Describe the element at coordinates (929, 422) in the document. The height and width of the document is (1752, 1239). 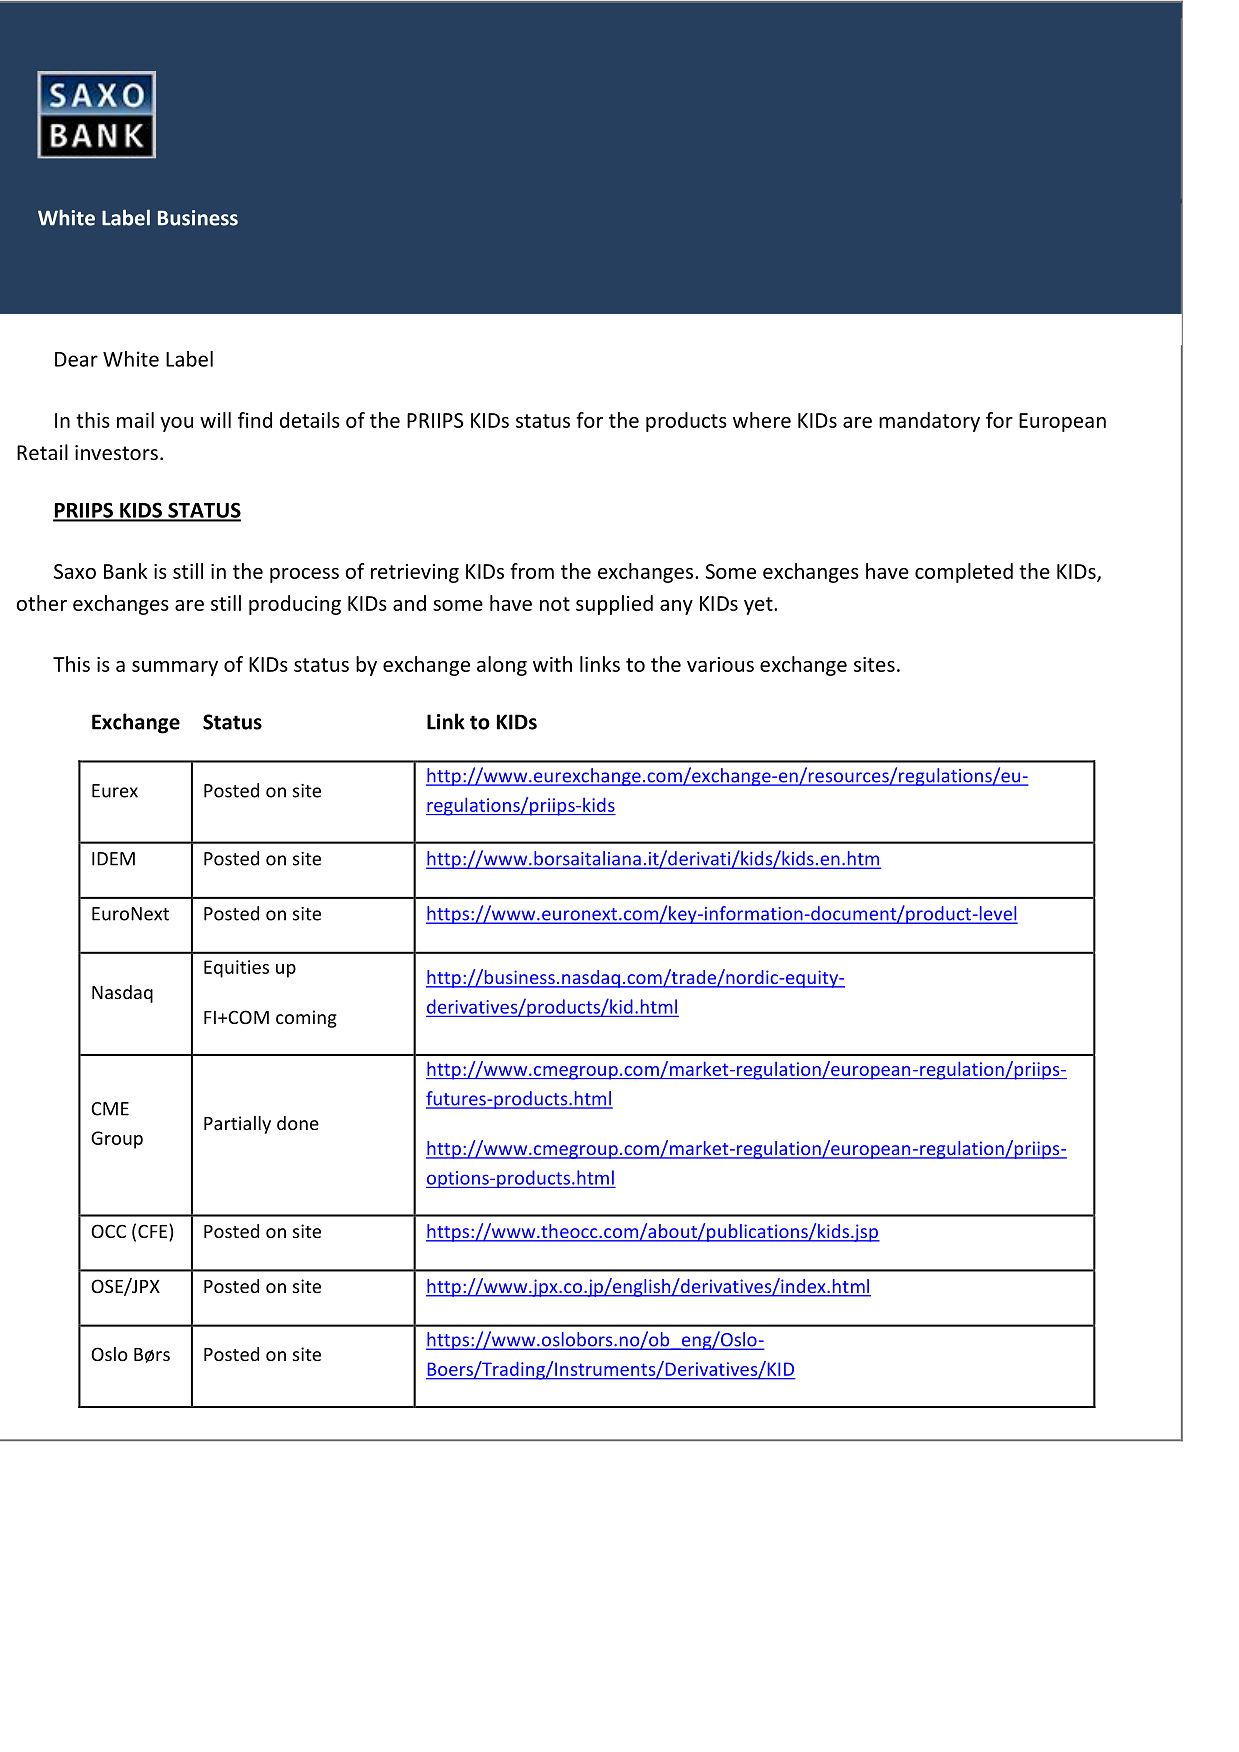
I see `mandatory` at that location.
